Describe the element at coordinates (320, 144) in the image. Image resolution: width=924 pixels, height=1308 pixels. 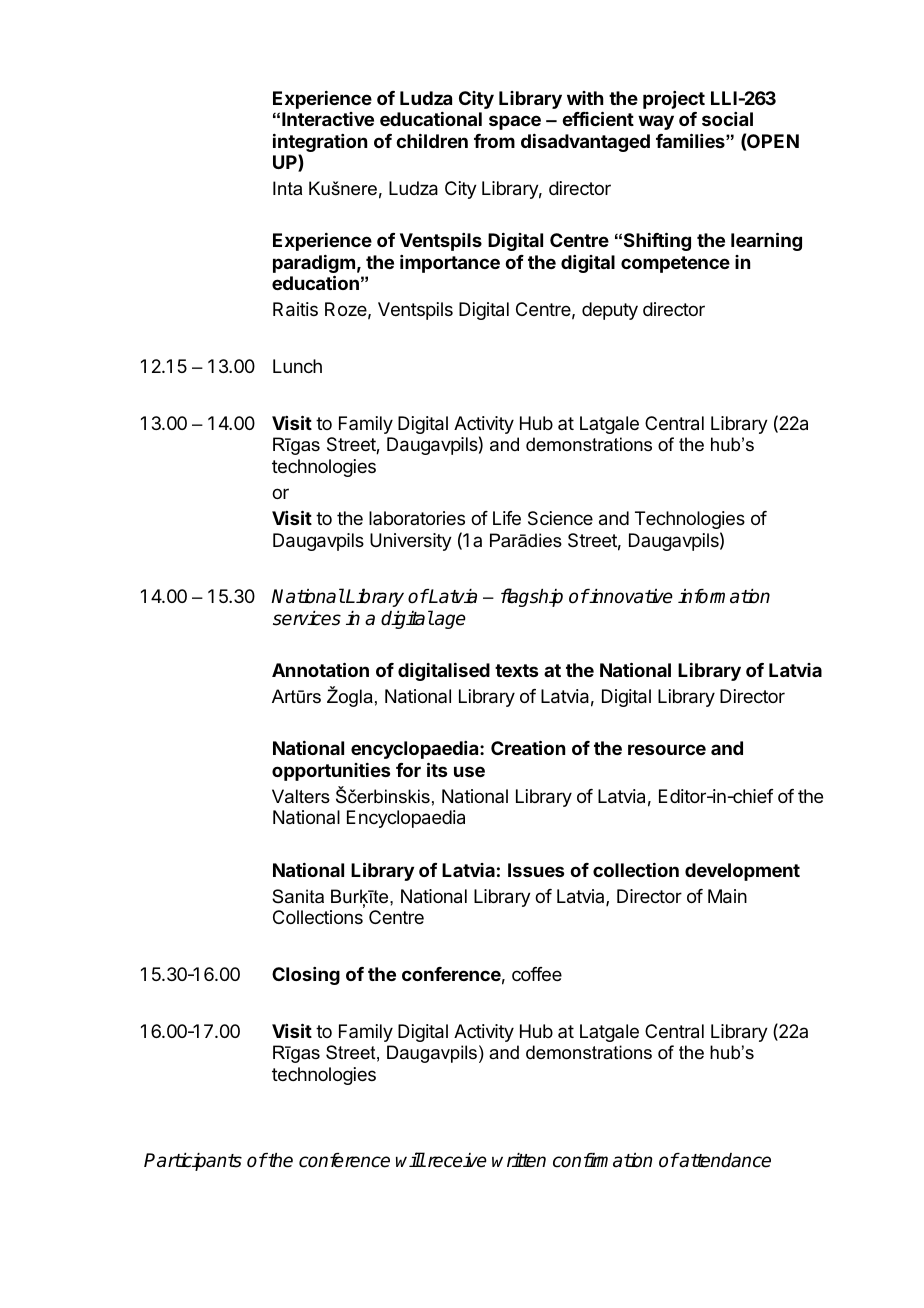
I see `integration` at that location.
